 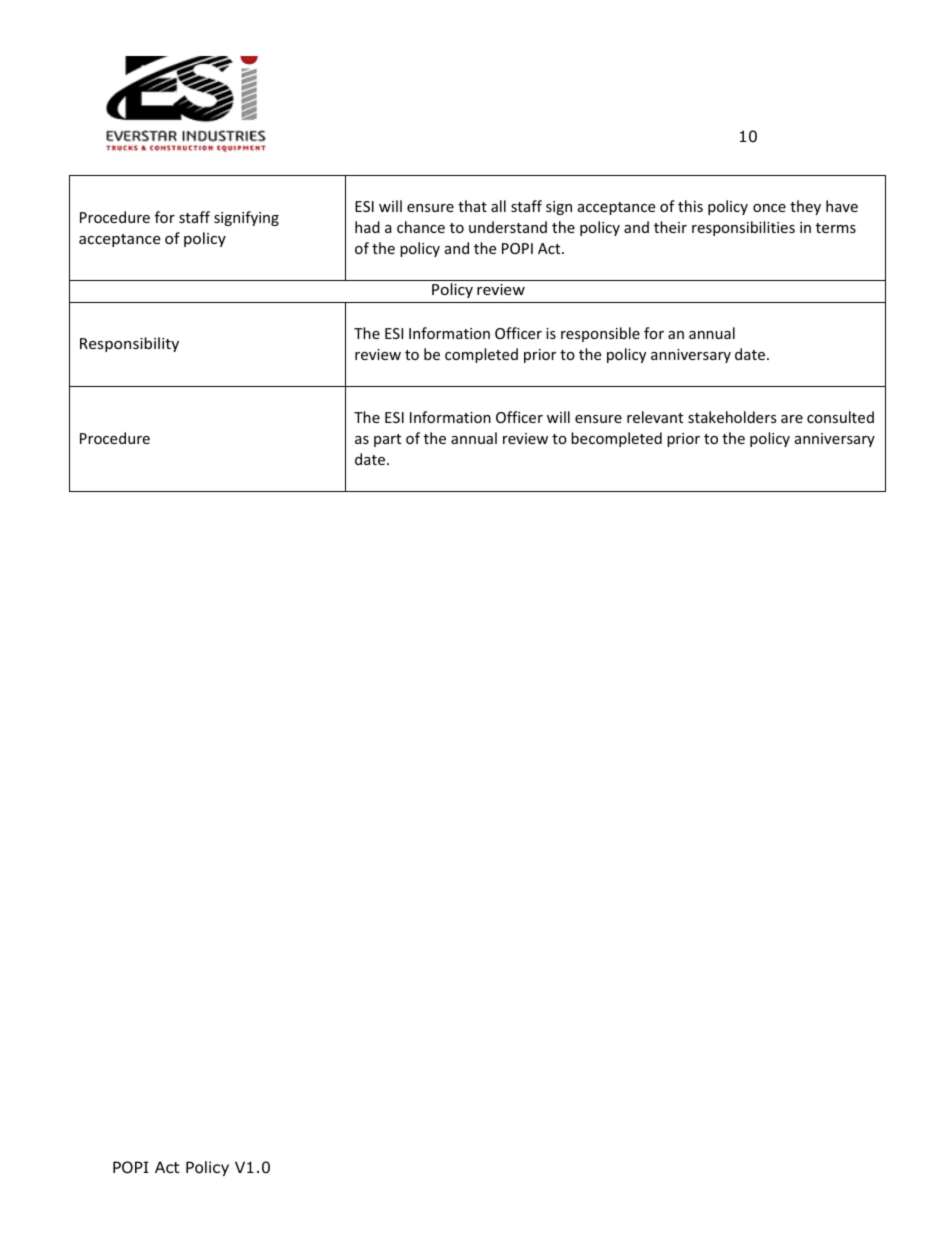 I want to click on all, so click(x=498, y=206).
